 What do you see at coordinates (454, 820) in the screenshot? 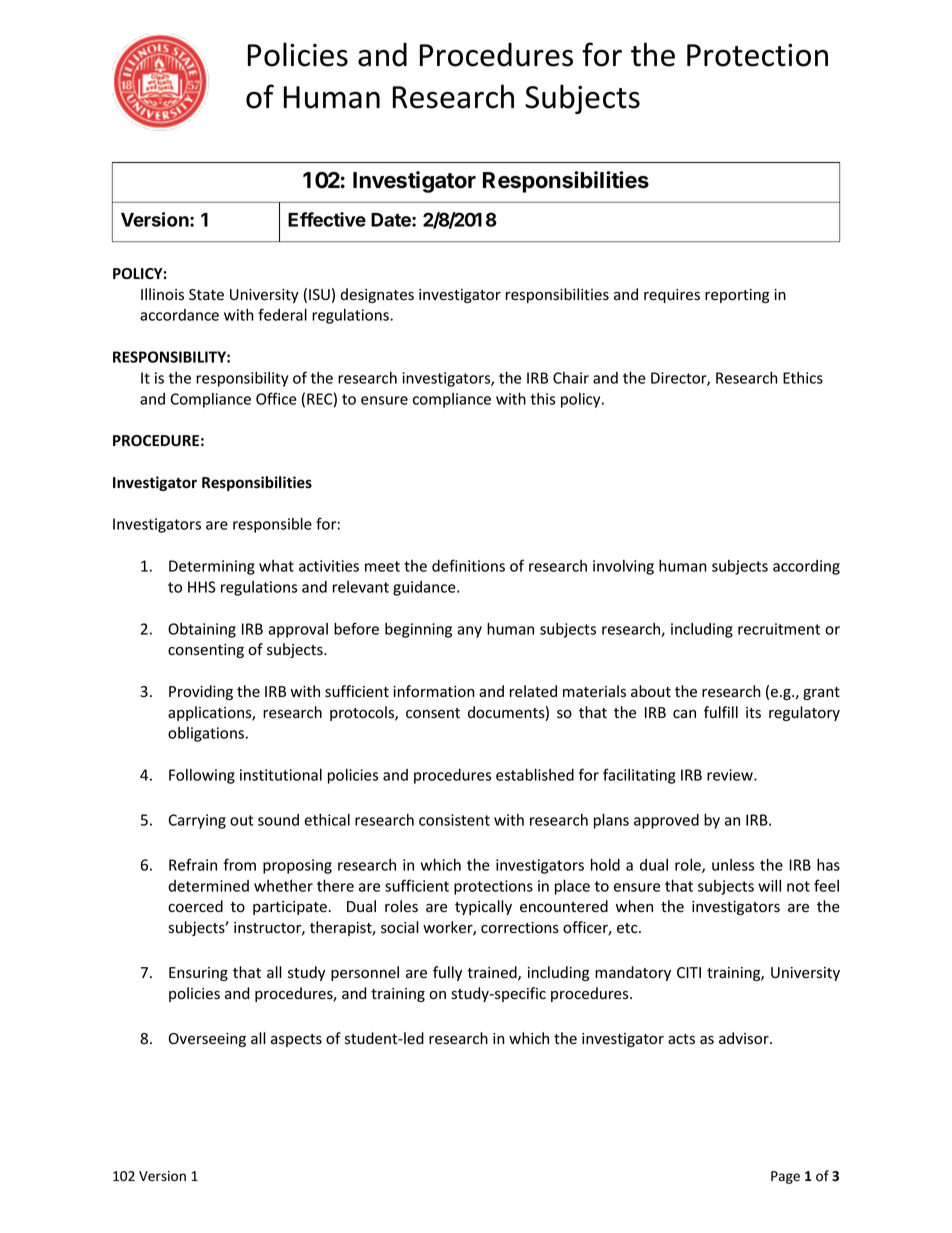
I see `consistent` at bounding box center [454, 820].
